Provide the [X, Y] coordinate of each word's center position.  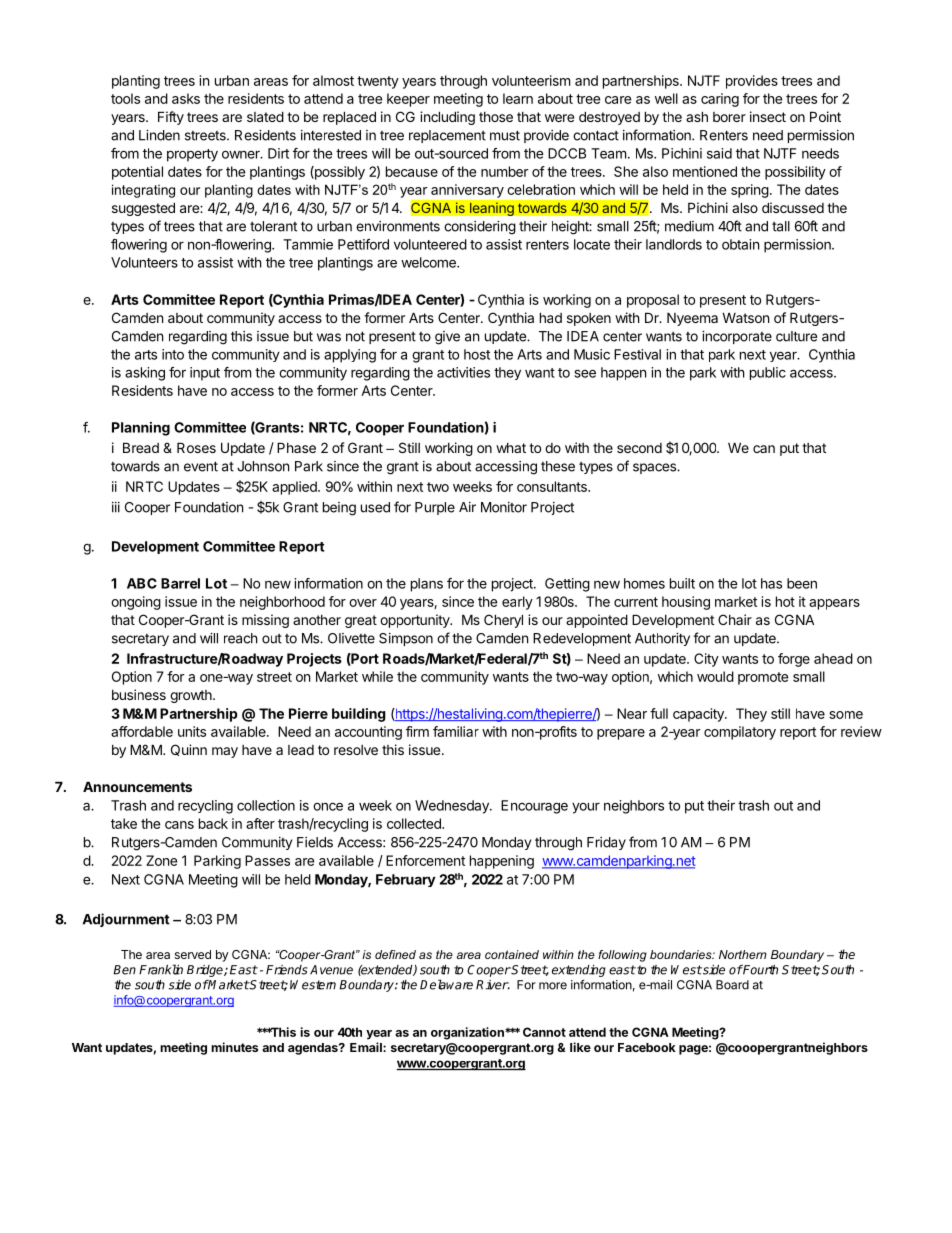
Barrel [180, 583]
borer [729, 117]
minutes [234, 1047]
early [517, 603]
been [802, 583]
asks [186, 98]
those [496, 117]
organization [468, 1033]
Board [732, 985]
